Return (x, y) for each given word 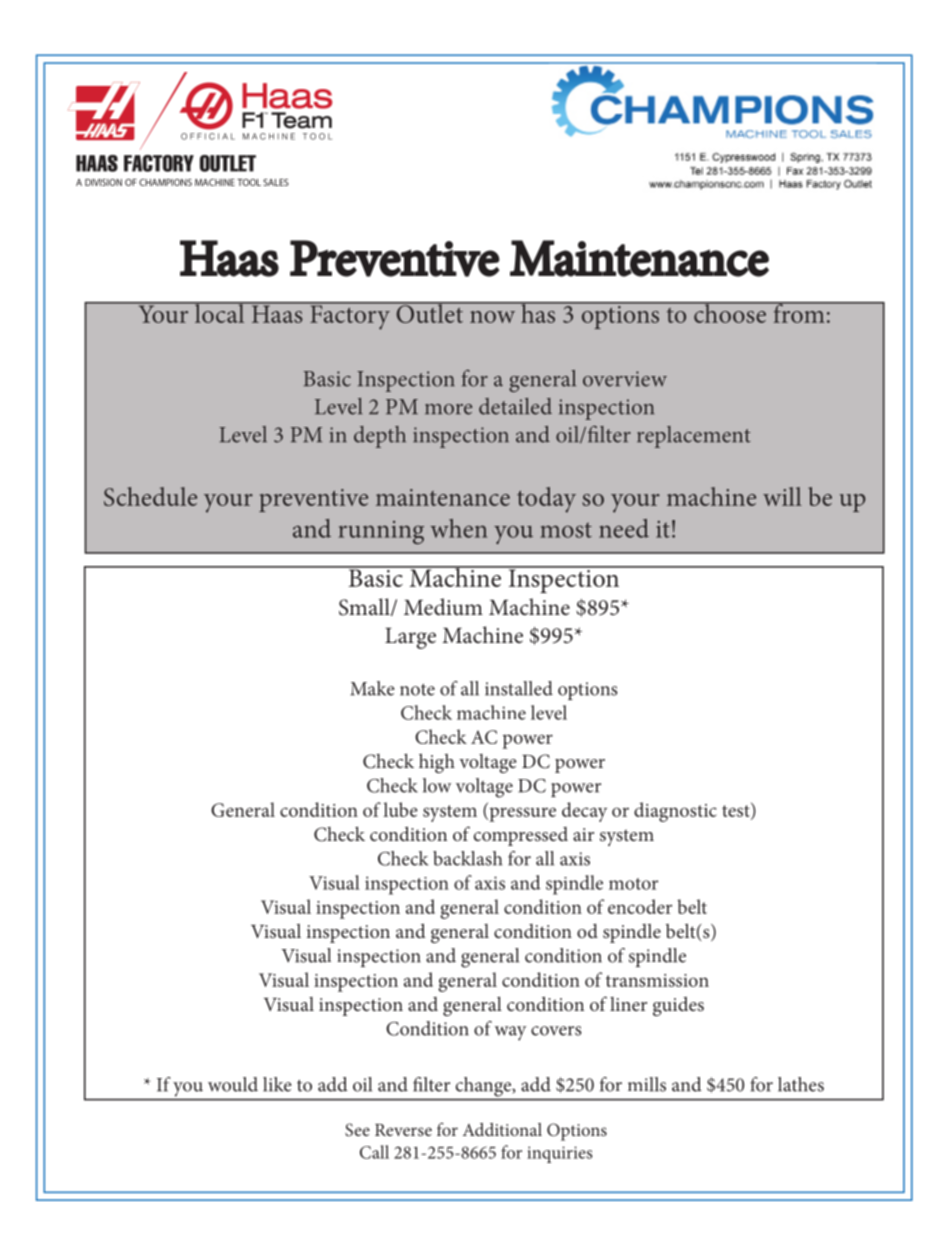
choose (730, 312)
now (492, 317)
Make (372, 688)
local (220, 312)
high (437, 763)
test (737, 811)
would (233, 1084)
